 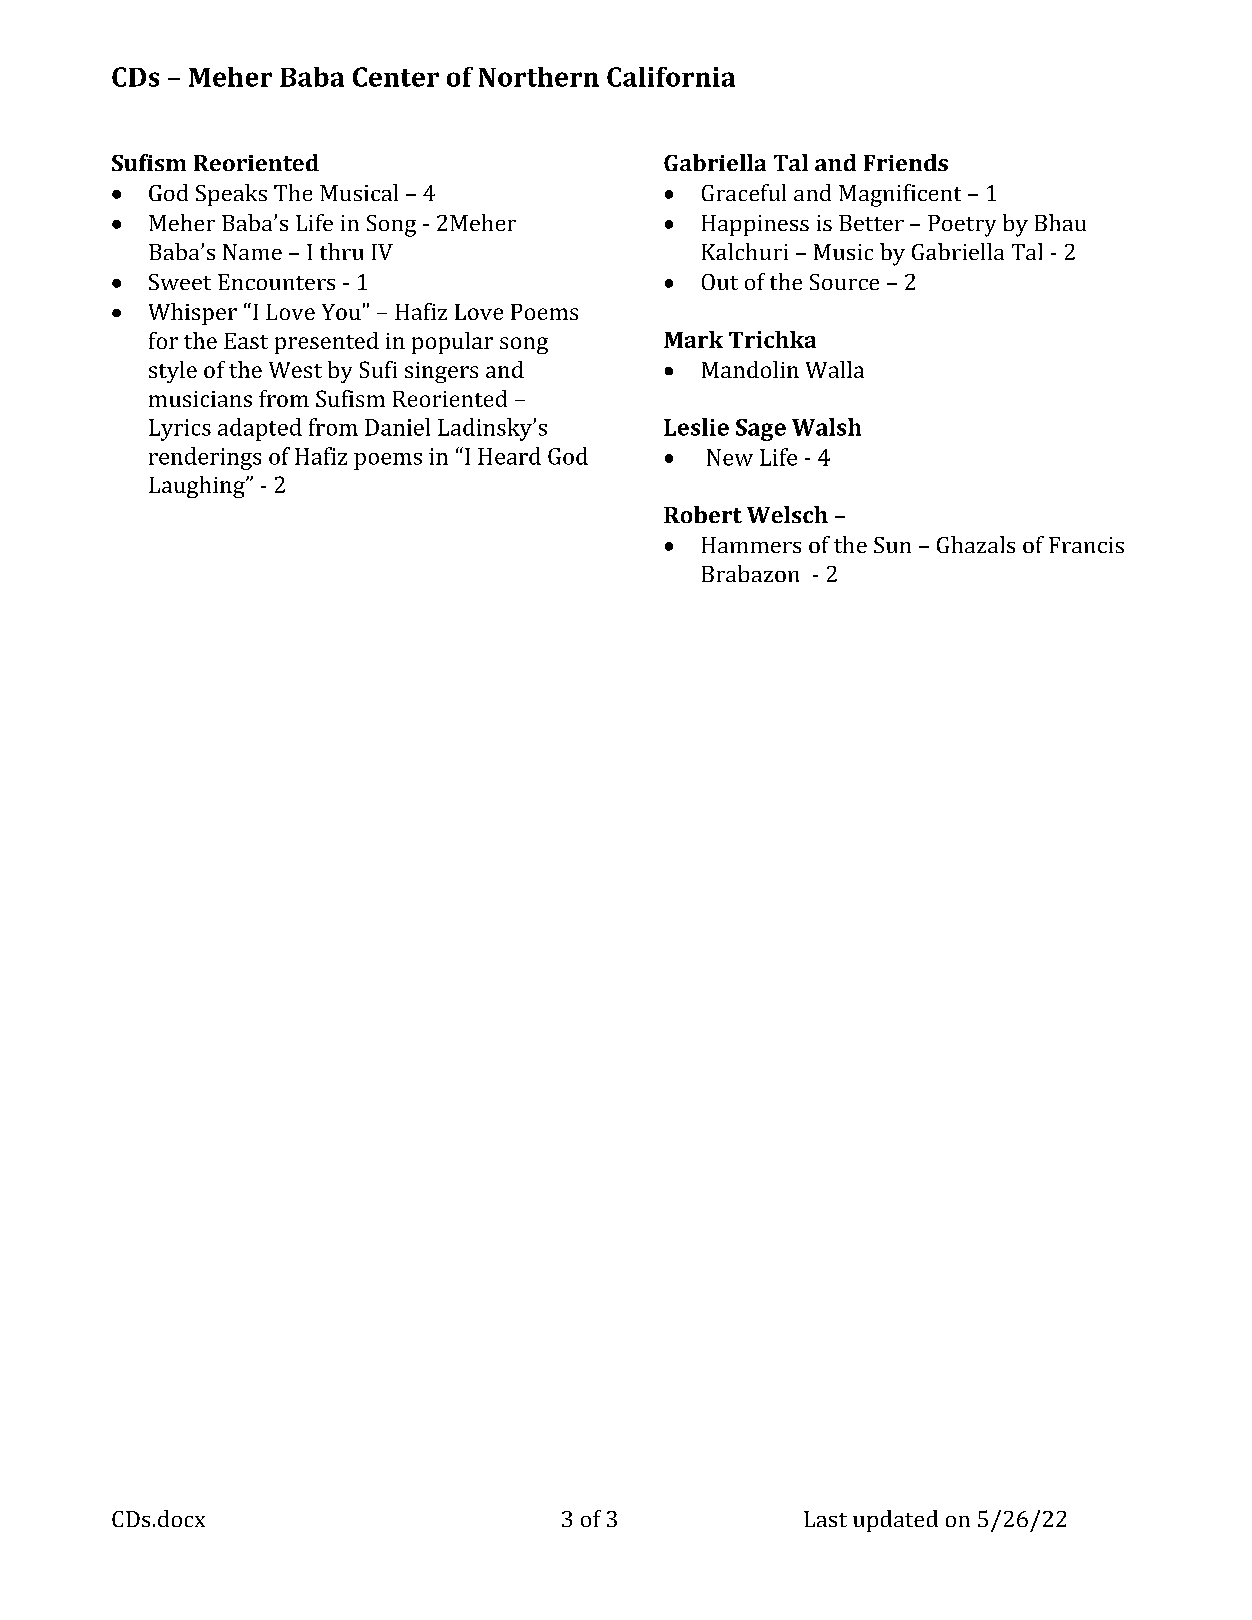 What do you see at coordinates (825, 1519) in the page?
I see `Last` at bounding box center [825, 1519].
